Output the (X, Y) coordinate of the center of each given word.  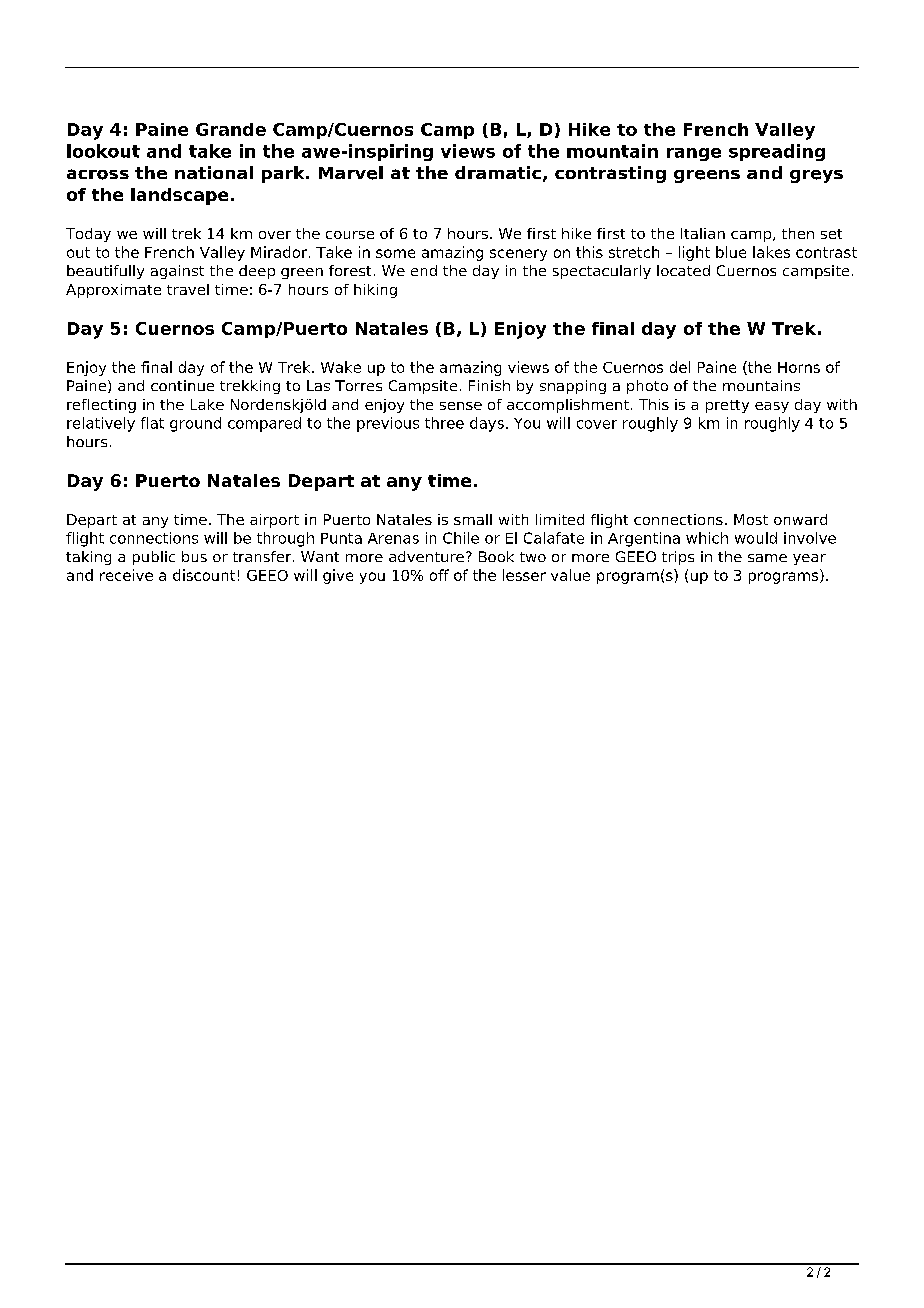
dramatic (498, 172)
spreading (777, 152)
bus (194, 556)
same (767, 558)
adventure (426, 556)
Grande (231, 129)
